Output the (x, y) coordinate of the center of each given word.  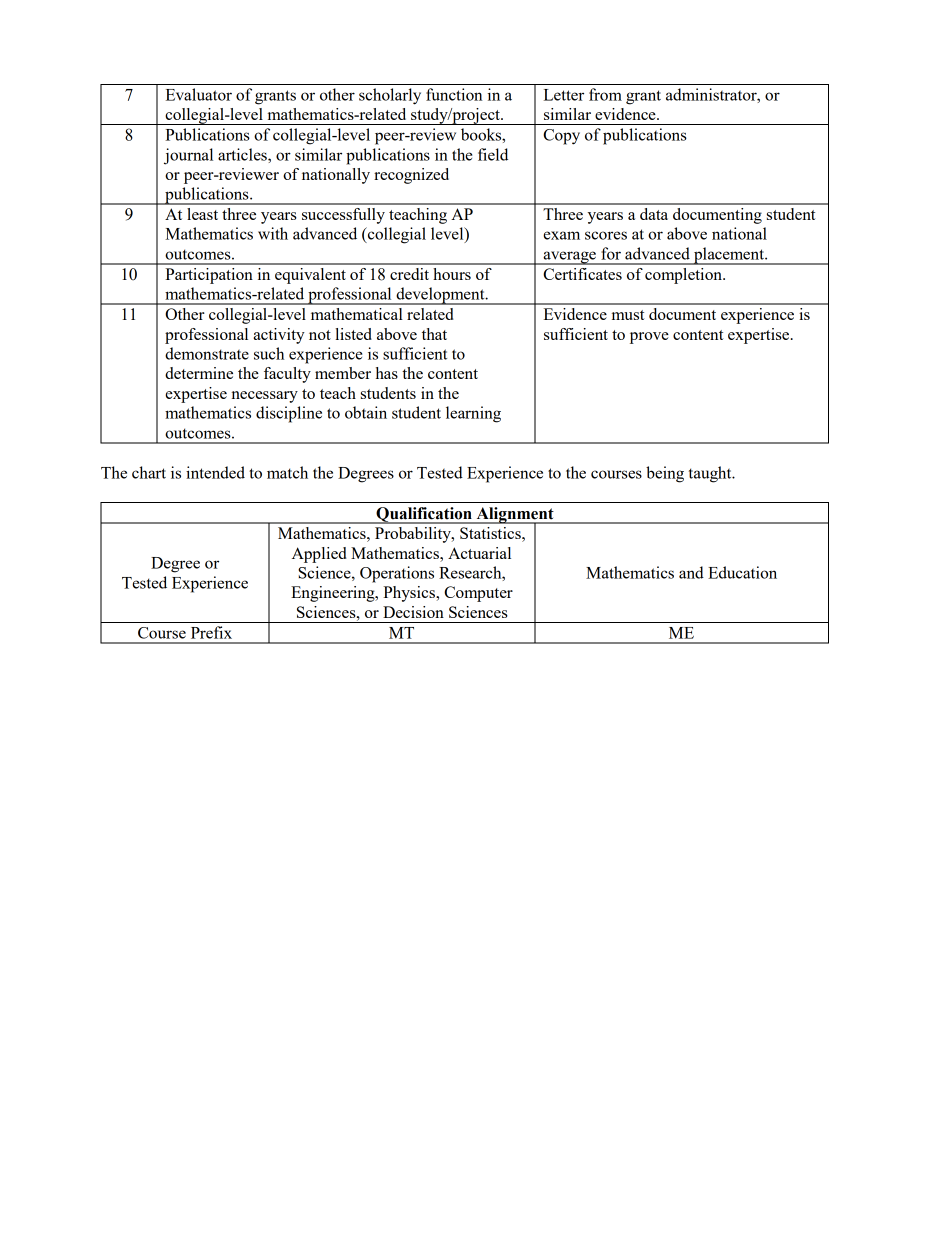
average (569, 258)
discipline (289, 414)
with (273, 233)
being (665, 474)
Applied (319, 555)
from (605, 94)
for (611, 253)
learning (473, 414)
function (454, 94)
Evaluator (199, 94)
